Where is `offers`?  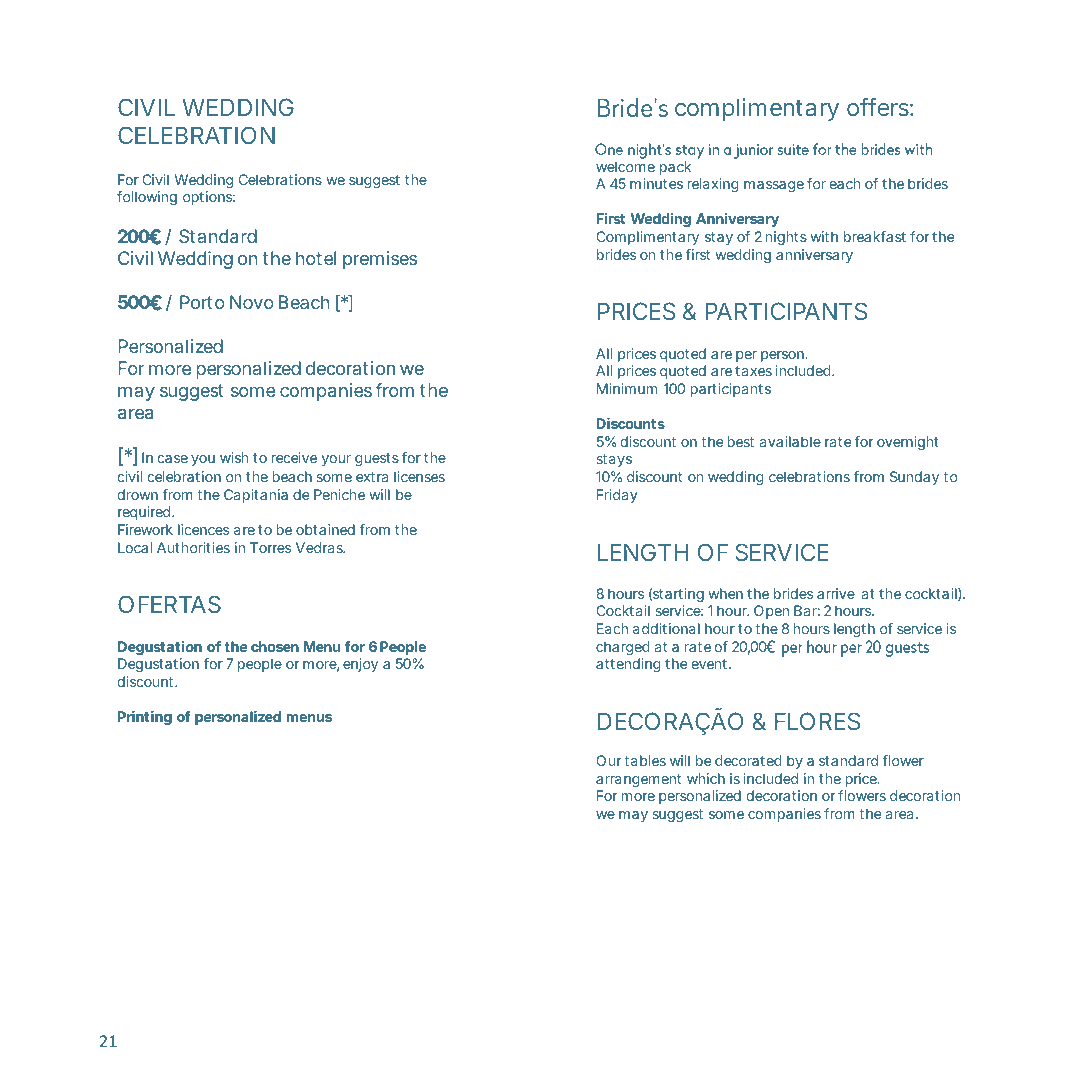
offers is located at coordinates (878, 107).
